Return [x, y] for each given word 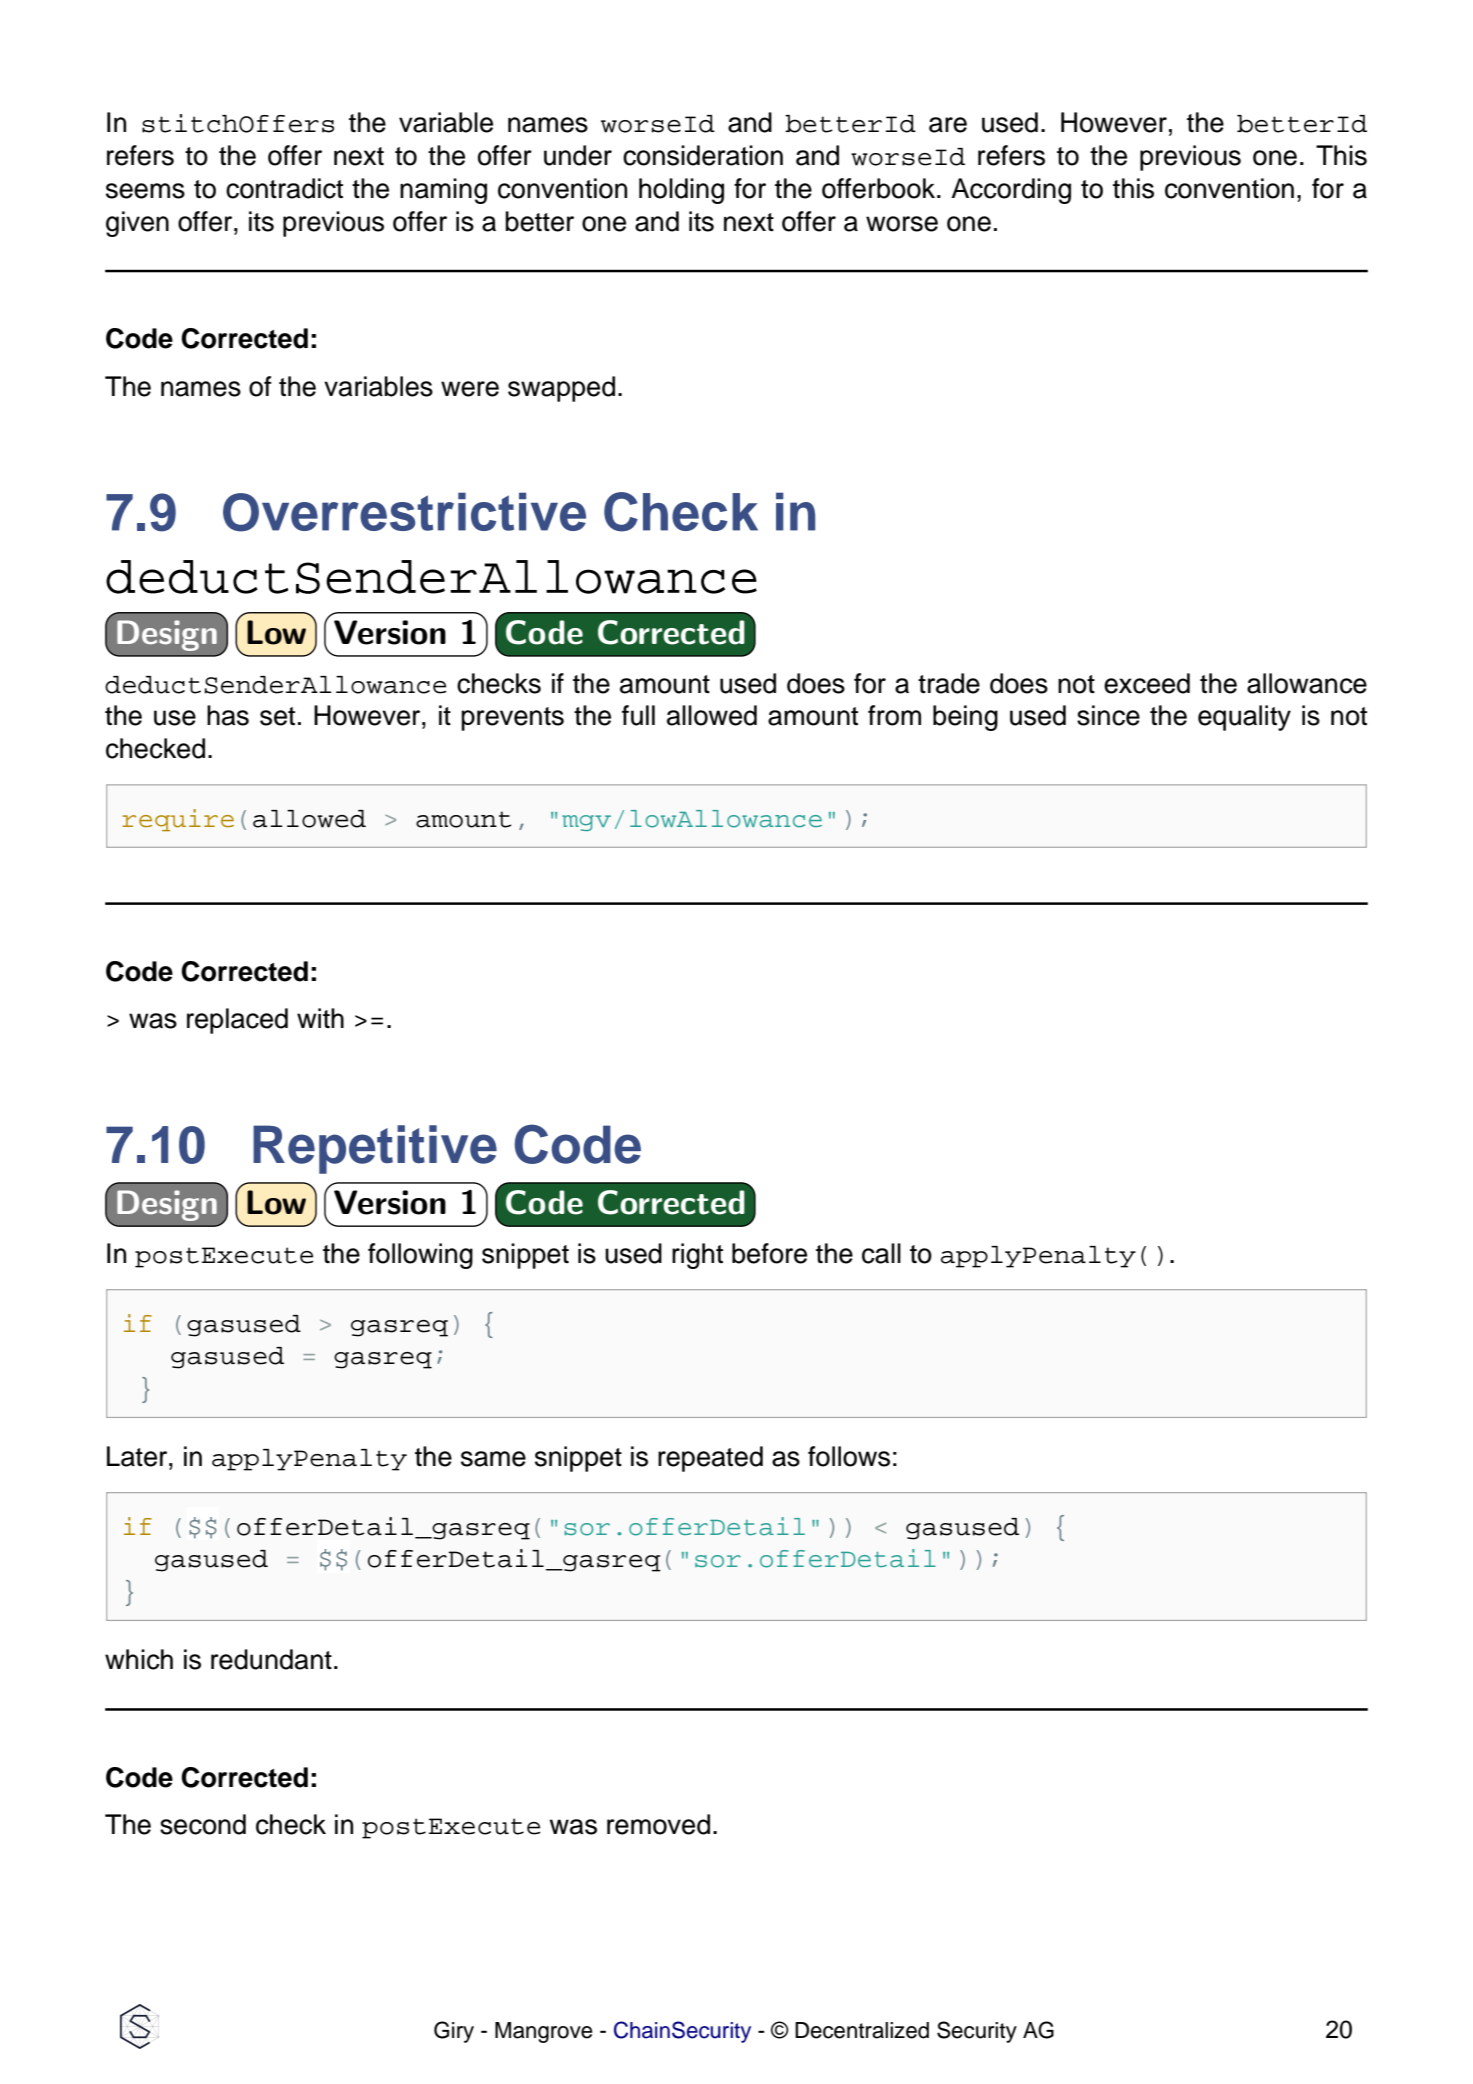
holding [681, 191]
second [203, 1824]
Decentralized [862, 2030]
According [1011, 191]
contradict [284, 188]
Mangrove [544, 2032]
